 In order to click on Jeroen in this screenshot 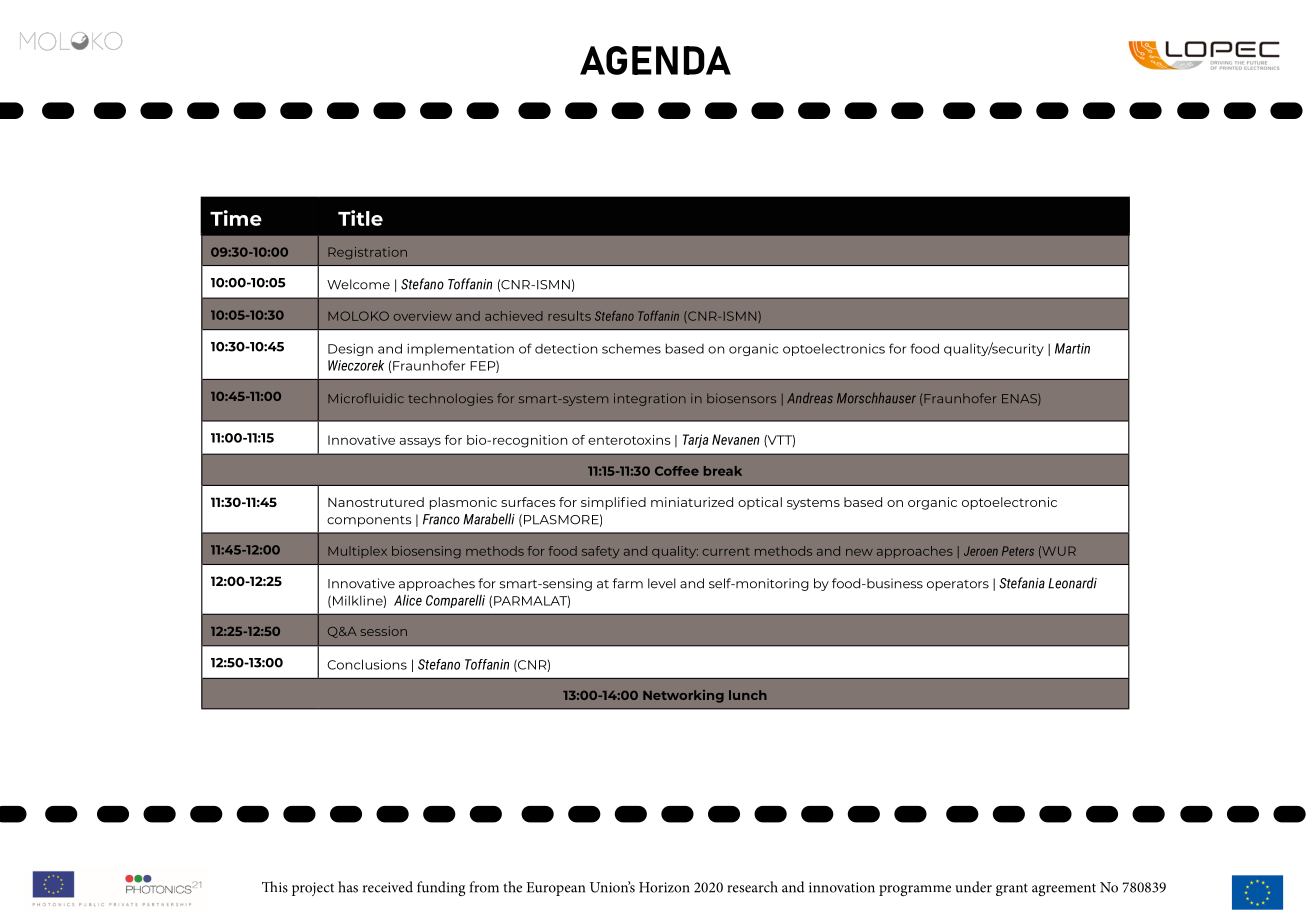, I will do `click(981, 551)`.
